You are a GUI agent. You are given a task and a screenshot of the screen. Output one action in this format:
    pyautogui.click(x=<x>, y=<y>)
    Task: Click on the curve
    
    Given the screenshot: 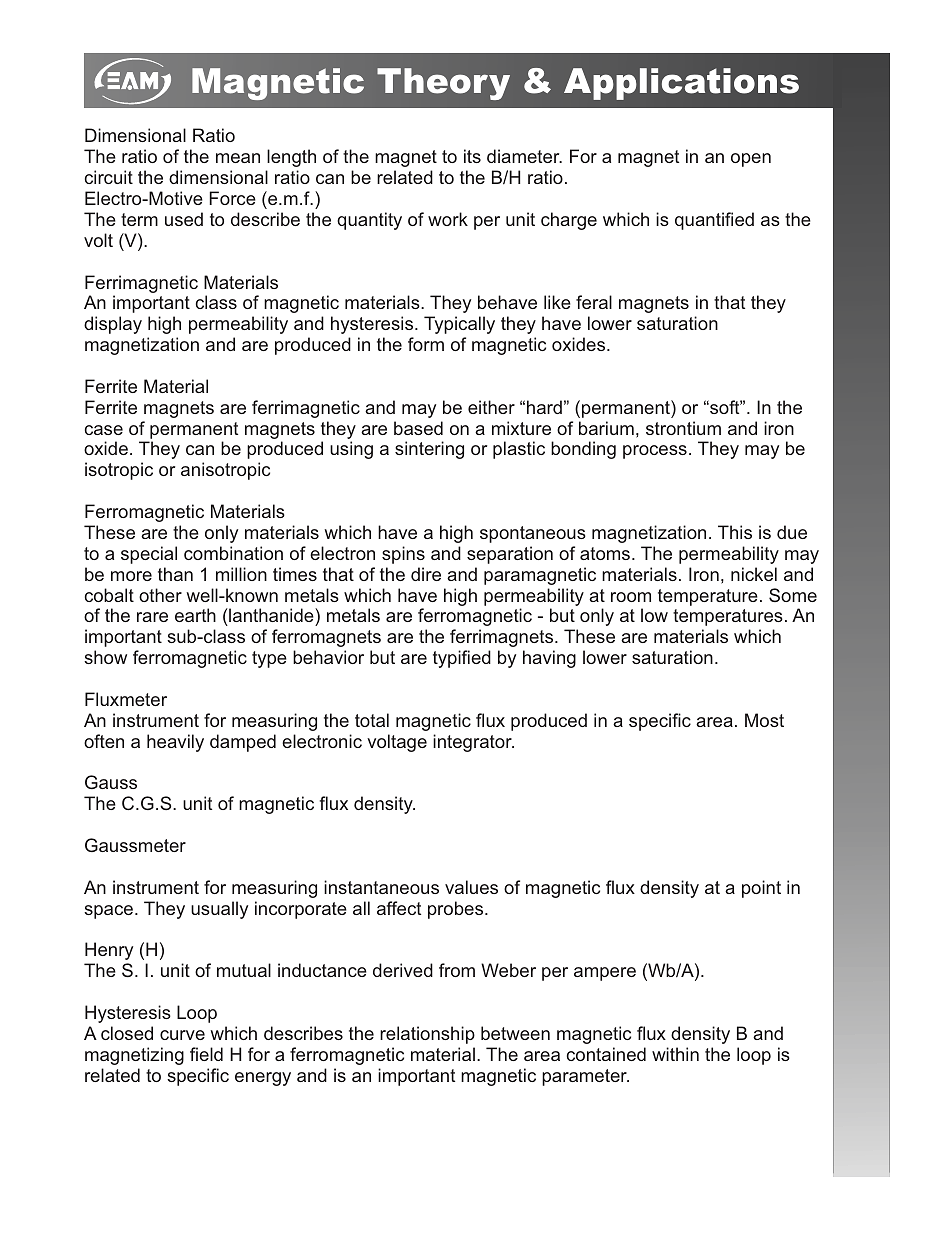 What is the action you would take?
    pyautogui.click(x=182, y=1035)
